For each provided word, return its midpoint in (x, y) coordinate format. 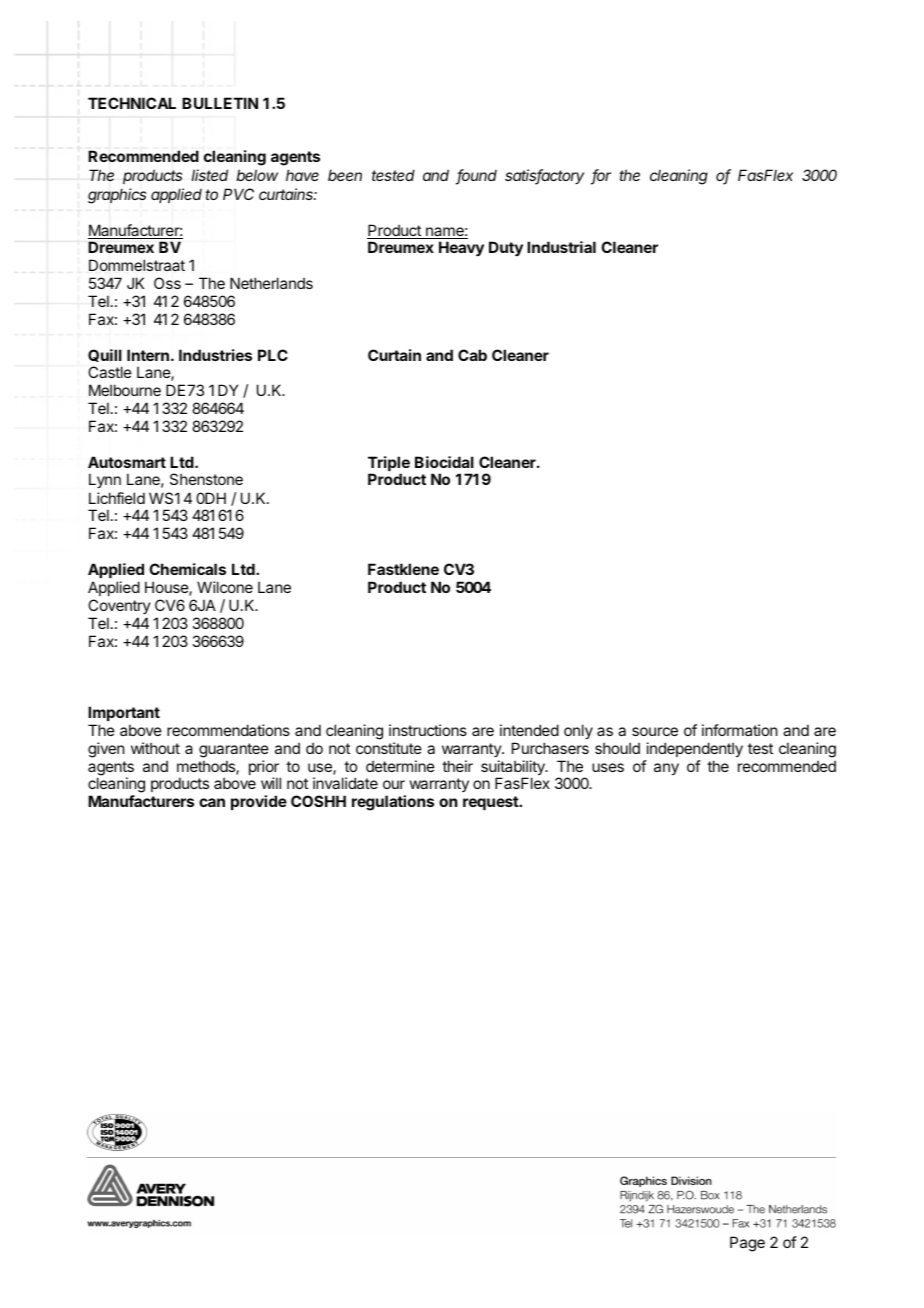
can (212, 802)
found (476, 176)
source (655, 731)
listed (210, 175)
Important (124, 713)
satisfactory (544, 177)
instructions (428, 730)
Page (747, 1244)
